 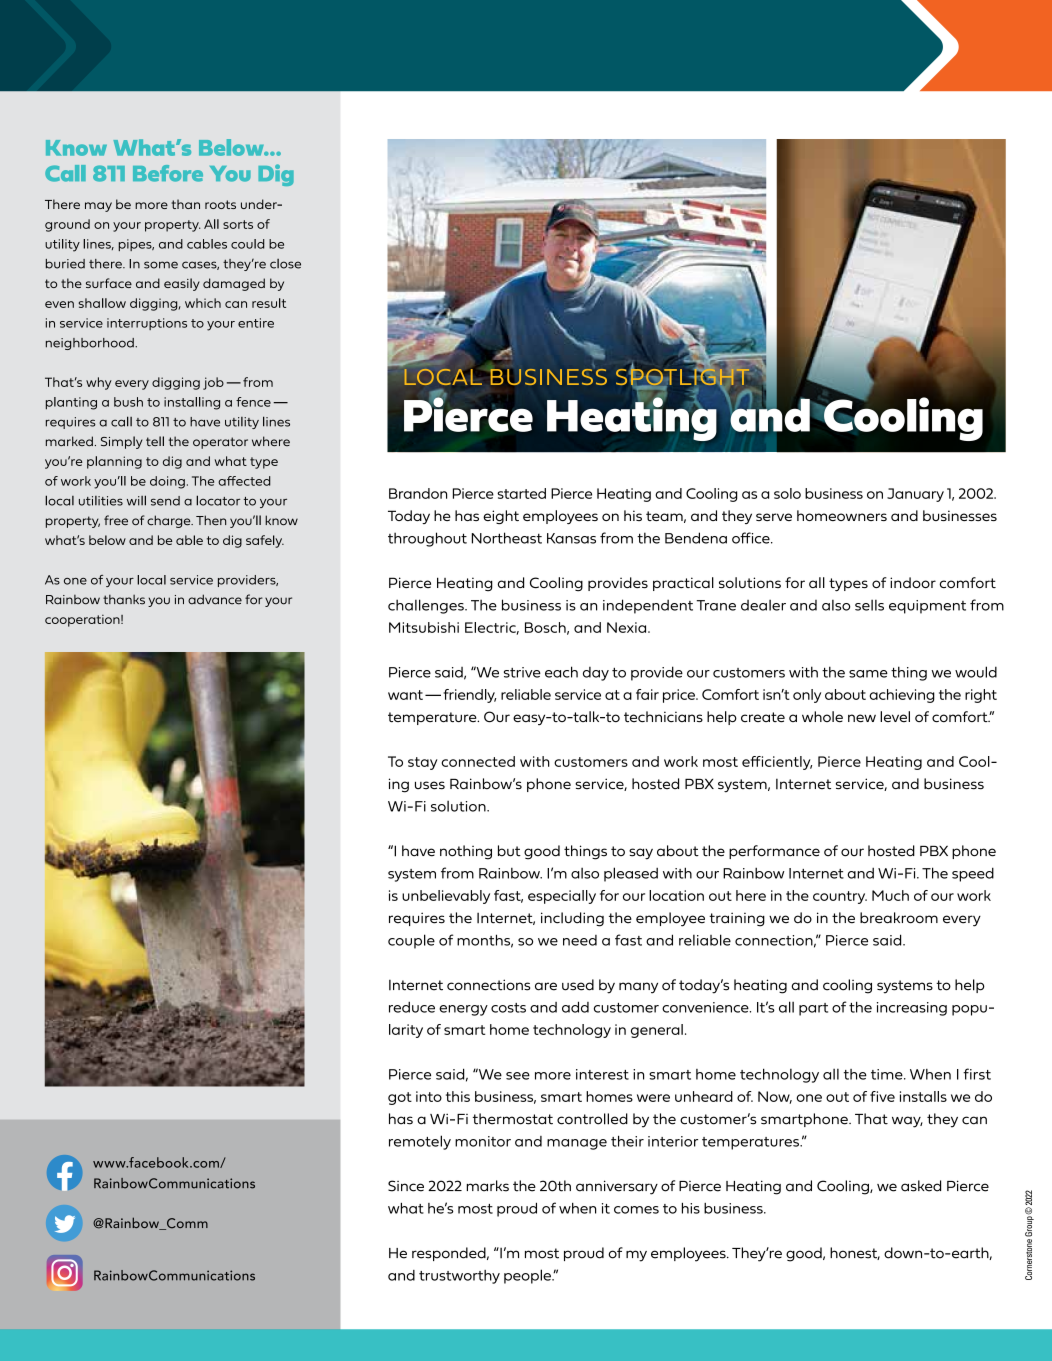 I want to click on especially, so click(x=562, y=897).
